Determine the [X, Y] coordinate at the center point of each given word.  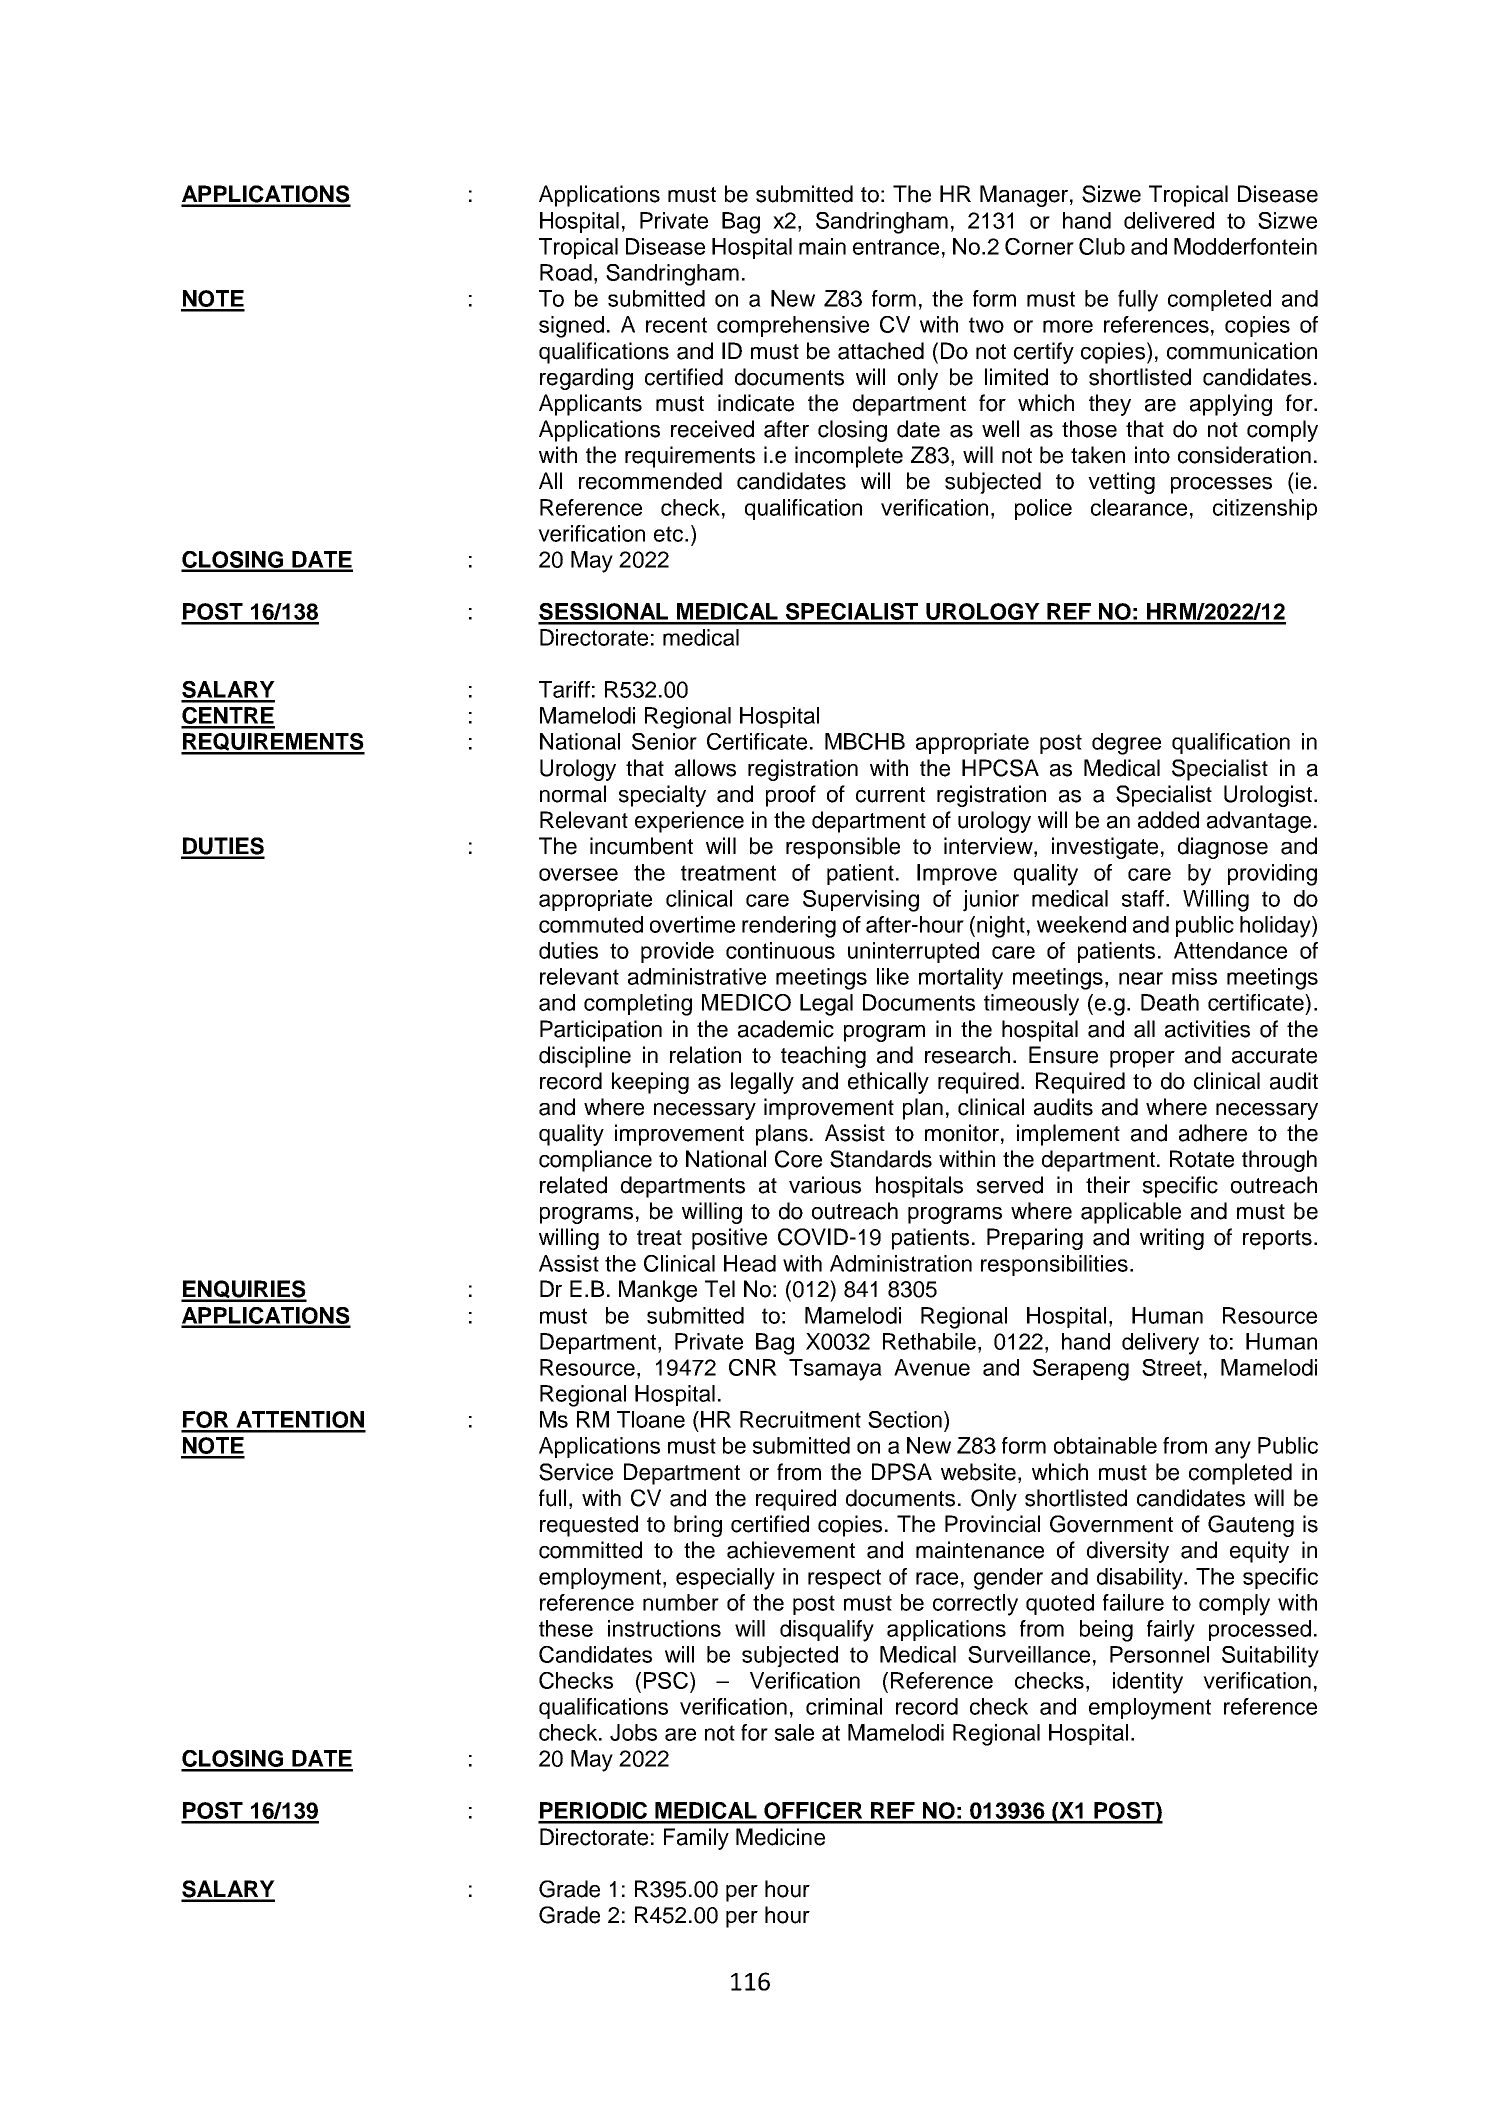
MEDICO [746, 1002]
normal [573, 794]
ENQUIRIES [244, 1290]
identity [1148, 1683]
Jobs [633, 1732]
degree [1126, 744]
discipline [585, 1057]
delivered [1169, 220]
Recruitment [800, 1419]
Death [1170, 1002]
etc [670, 534]
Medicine [780, 1837]
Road [566, 272]
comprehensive [793, 326]
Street [1172, 1367]
